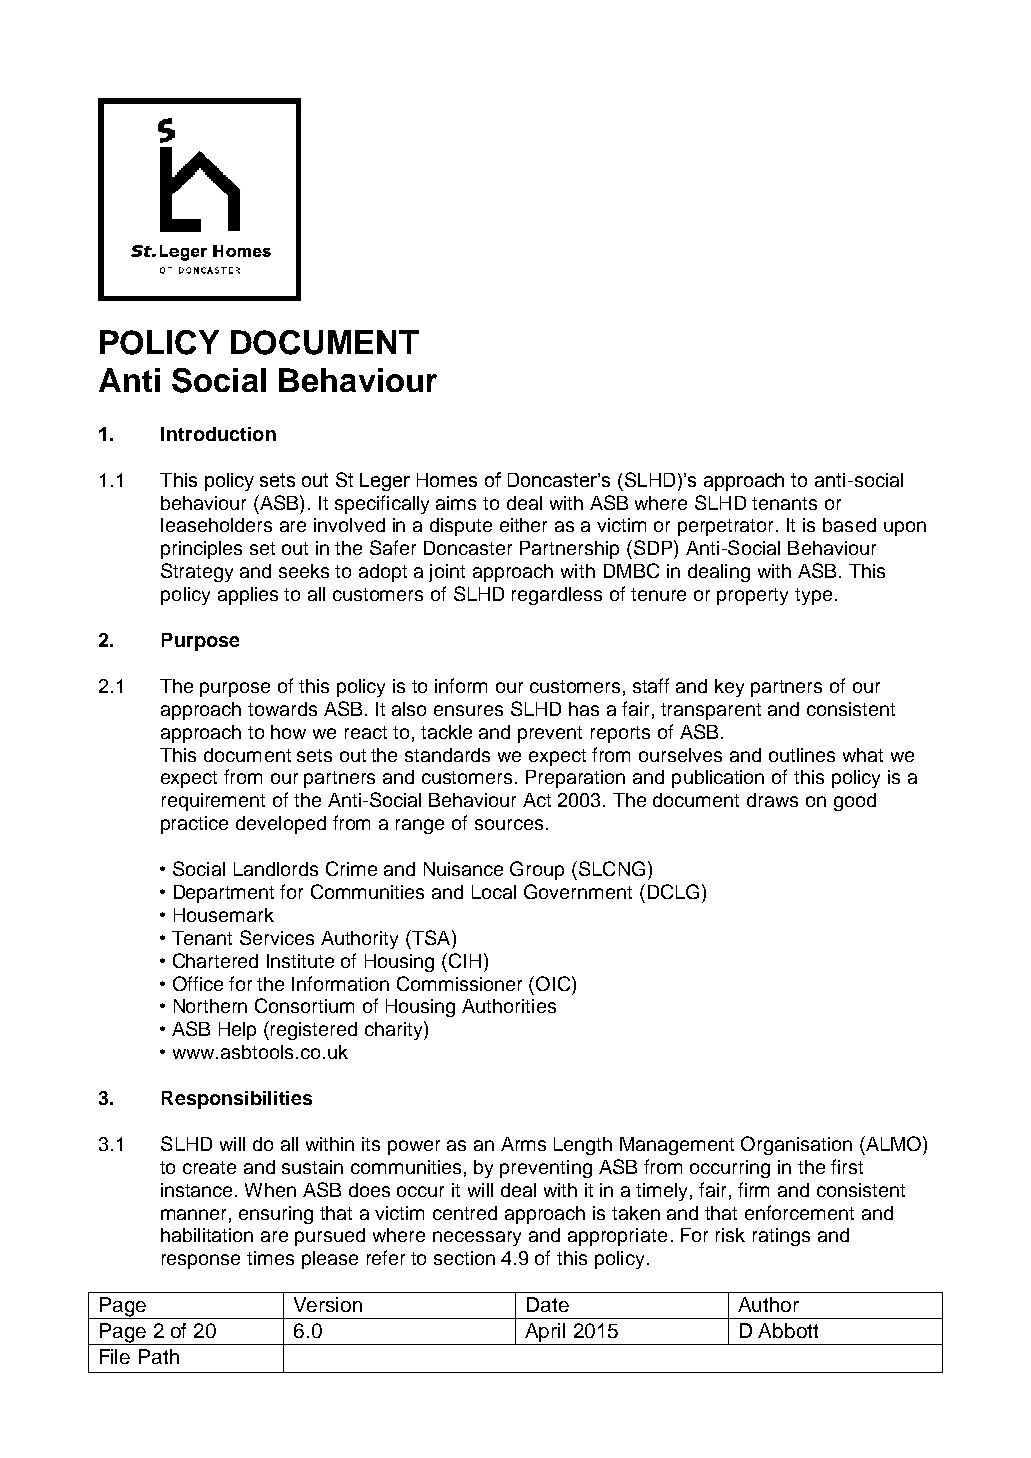 The height and width of the screenshot is (1458, 1031). I want to click on standards, so click(447, 755).
